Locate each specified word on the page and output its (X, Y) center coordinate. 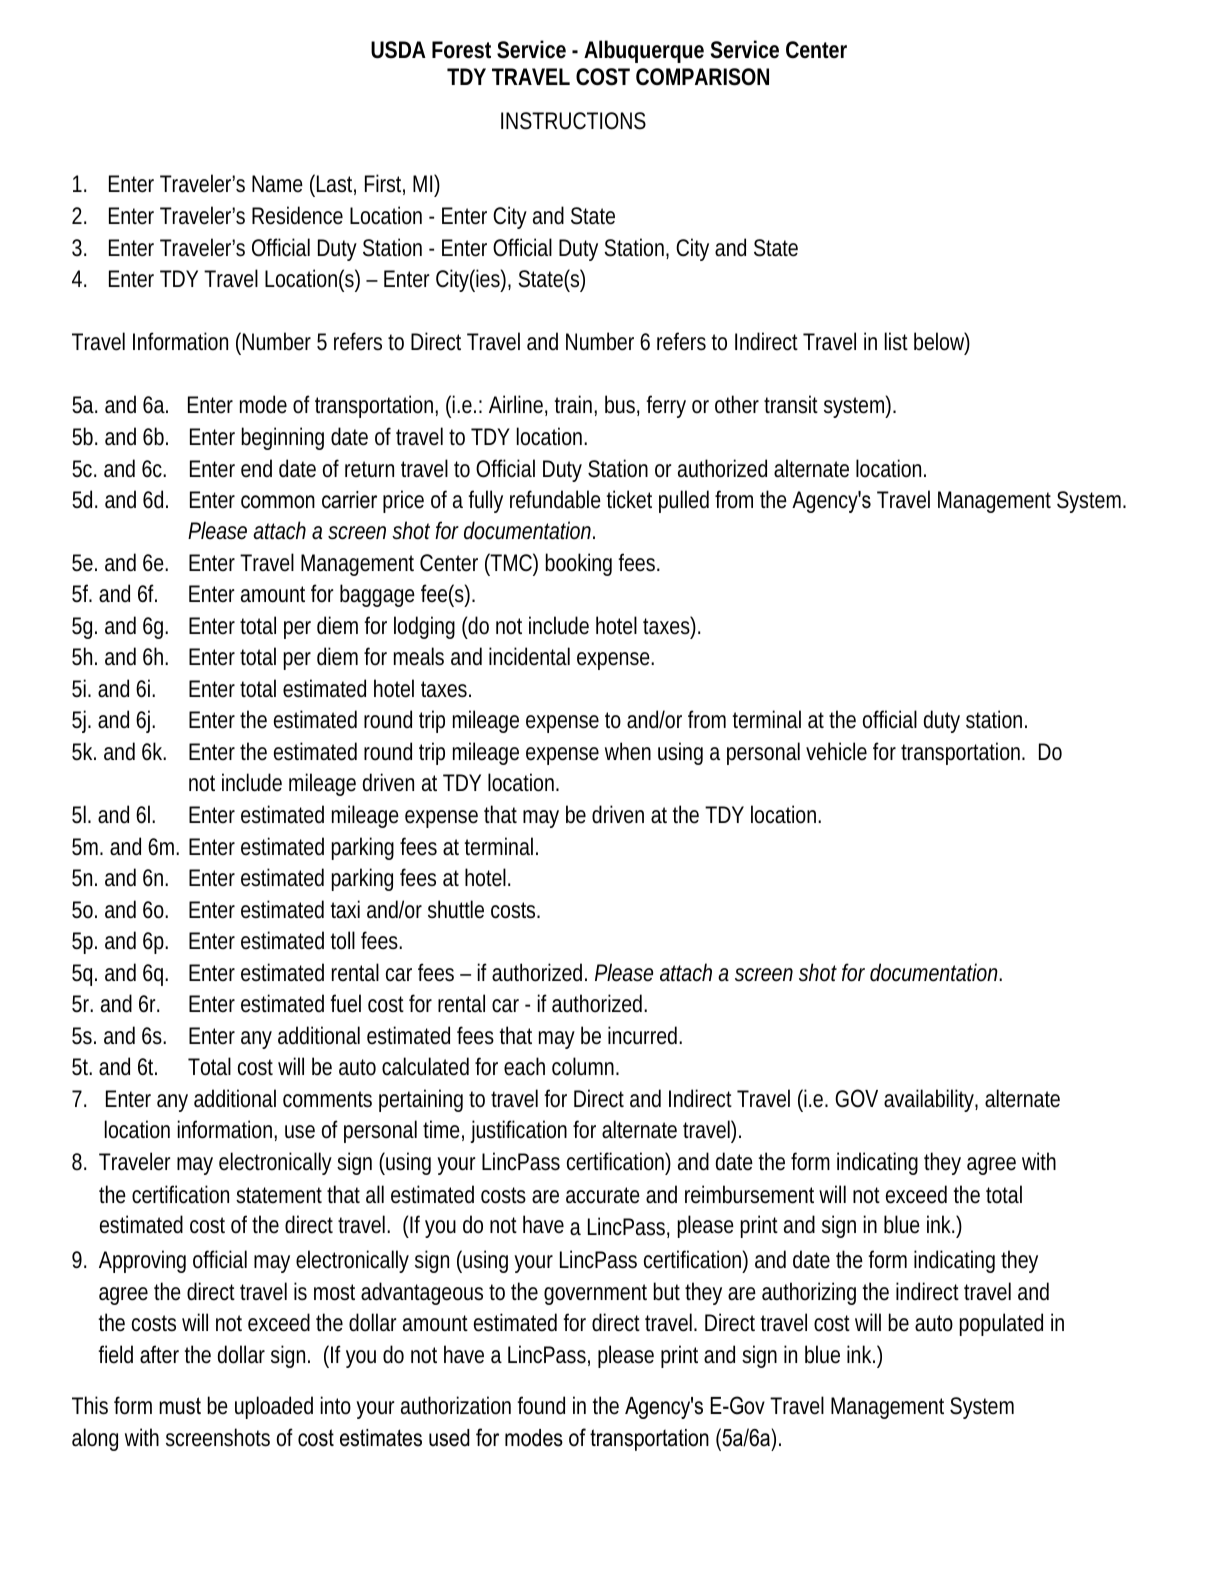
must (180, 1406)
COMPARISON (702, 77)
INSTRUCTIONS (573, 121)
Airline (518, 405)
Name (277, 184)
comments (327, 1099)
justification (518, 1131)
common (278, 502)
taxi (345, 909)
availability (931, 1100)
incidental (529, 656)
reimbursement (752, 1194)
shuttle (456, 909)
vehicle (836, 751)
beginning (282, 438)
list (896, 341)
